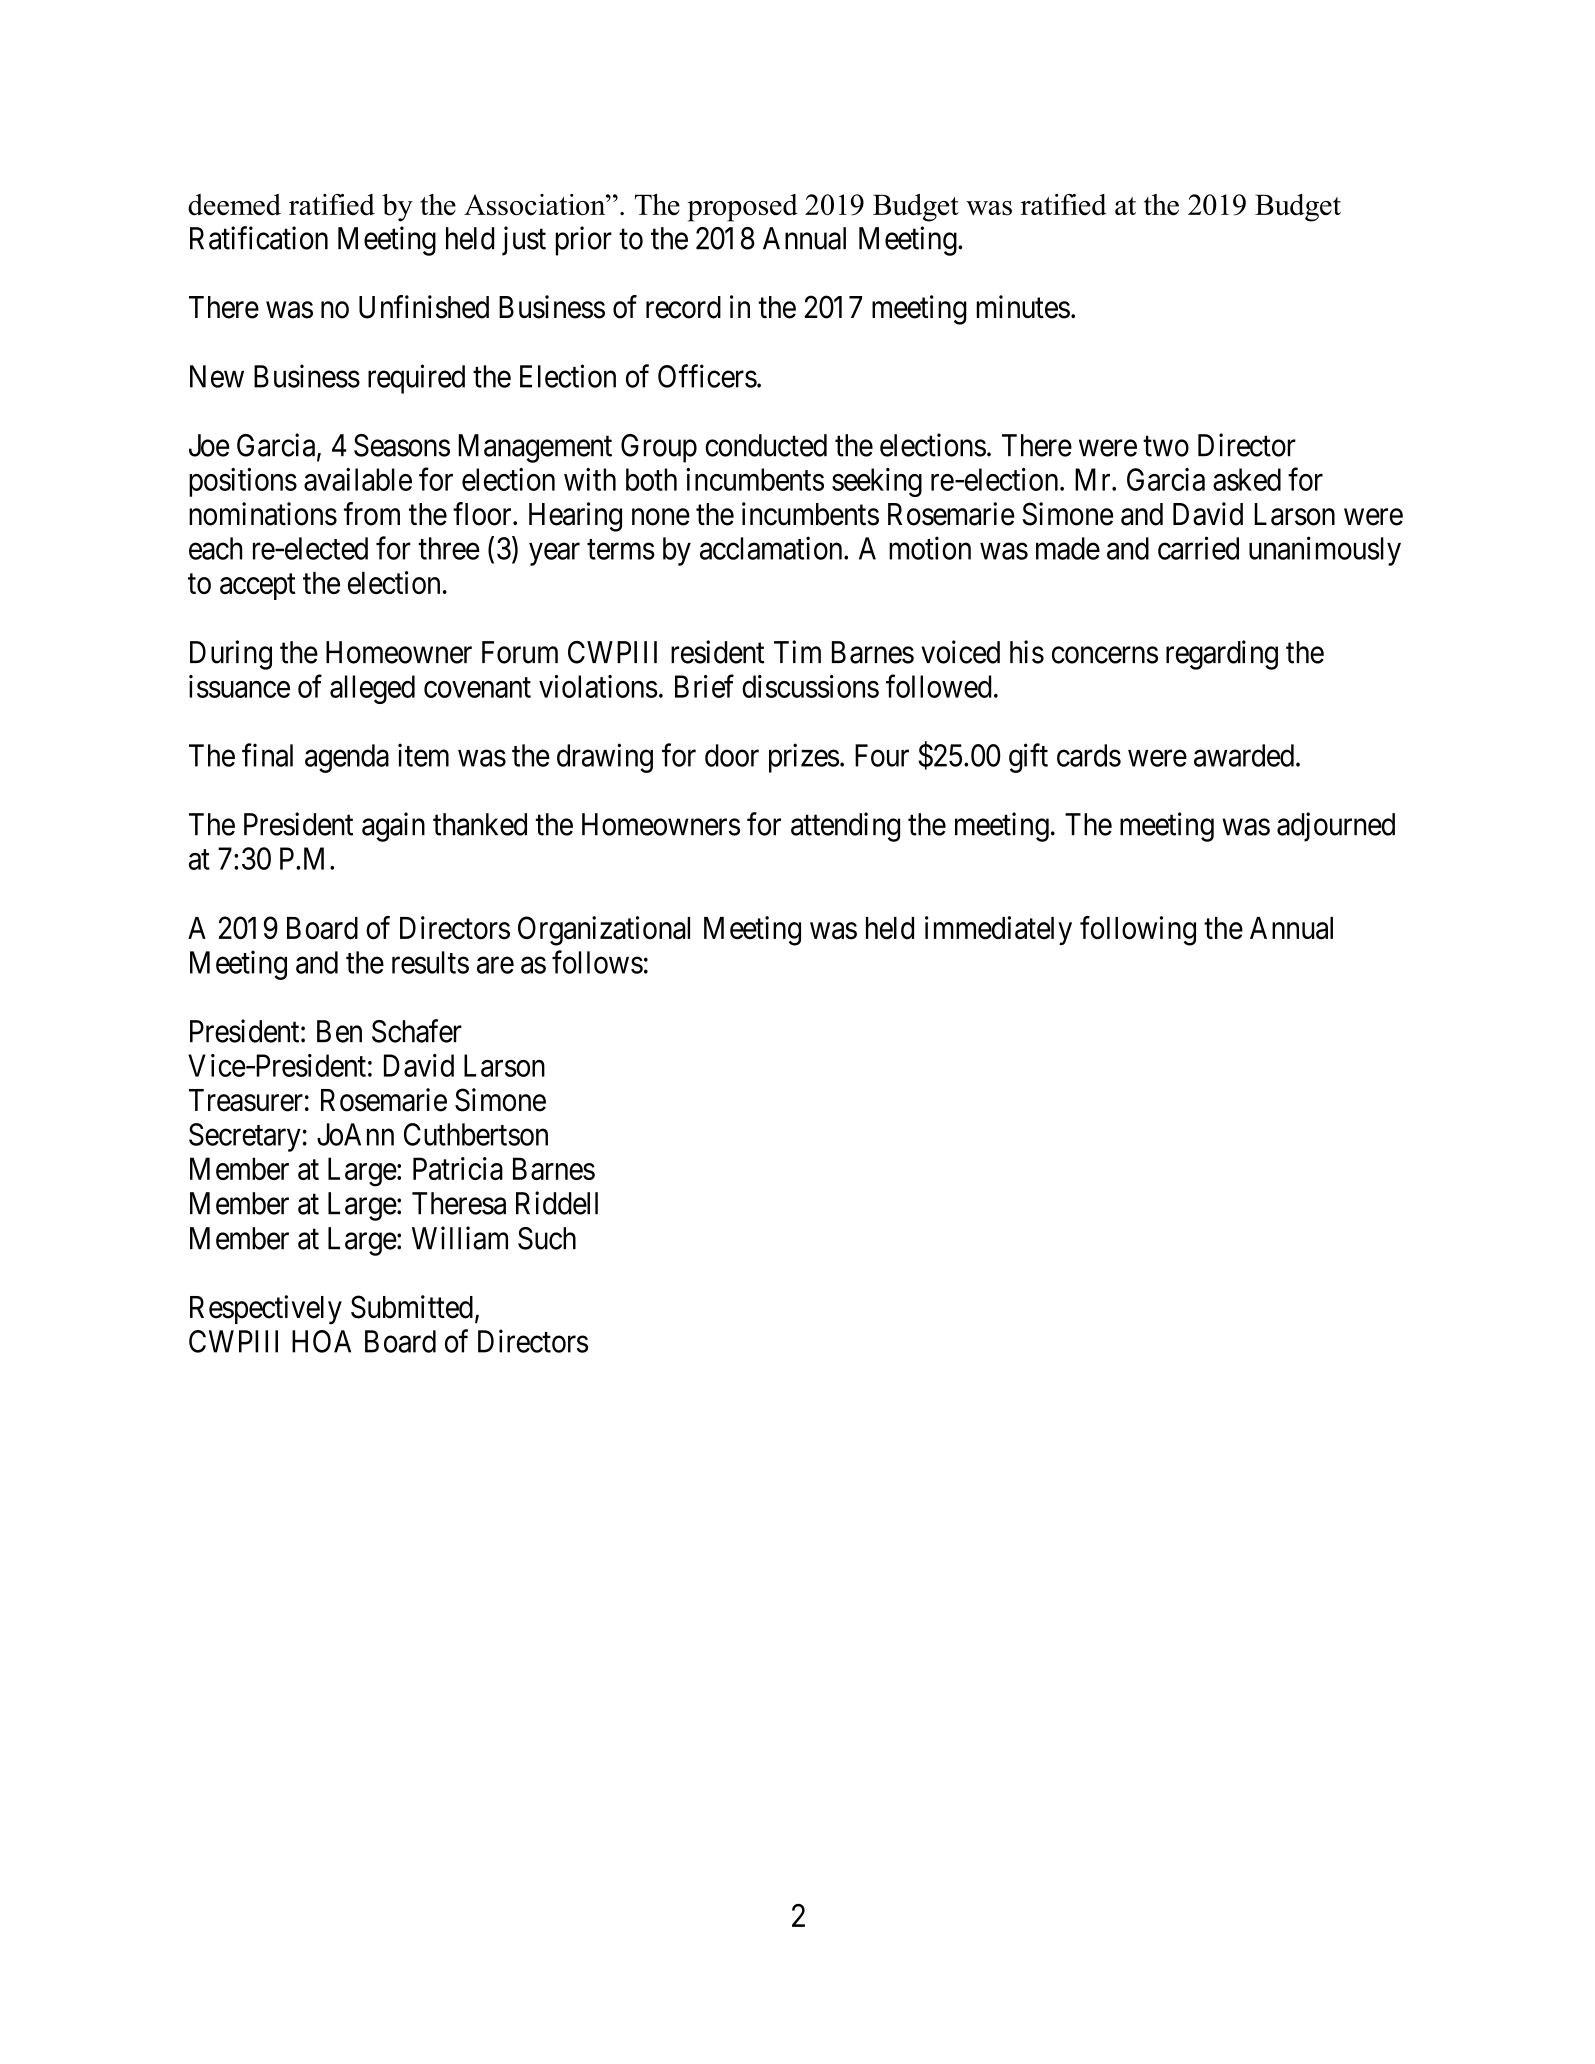 The width and height of the screenshot is (1595, 2064). I want to click on Such, so click(547, 1238).
